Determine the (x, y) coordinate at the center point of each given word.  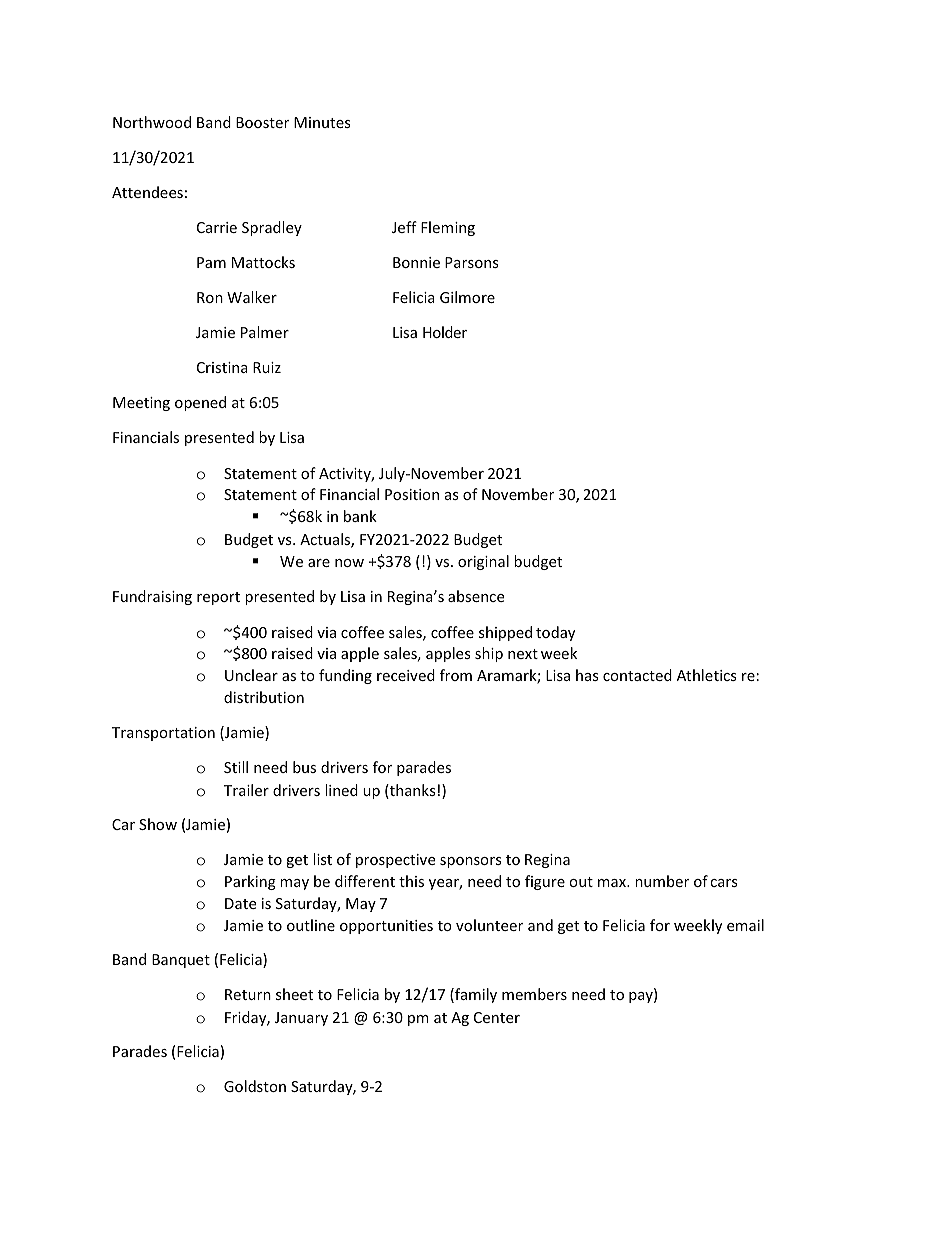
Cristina (222, 367)
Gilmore (467, 297)
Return (248, 994)
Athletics (707, 675)
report (218, 598)
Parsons (472, 262)
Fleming (448, 228)
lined (341, 790)
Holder (445, 332)
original (483, 562)
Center (497, 1017)
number (662, 881)
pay (642, 997)
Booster (262, 122)
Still (236, 767)
